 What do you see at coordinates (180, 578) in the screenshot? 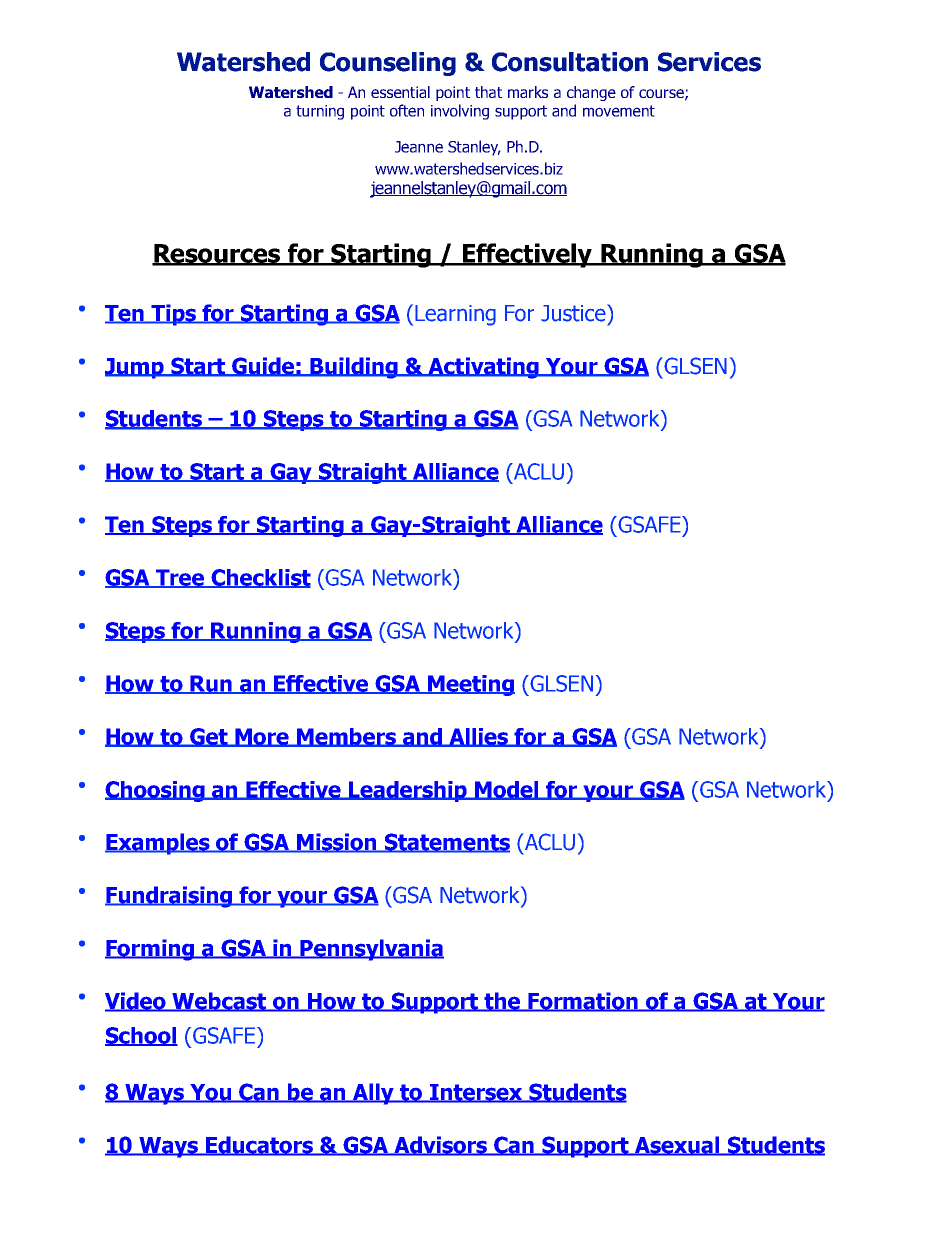
I see `Tree` at bounding box center [180, 578].
